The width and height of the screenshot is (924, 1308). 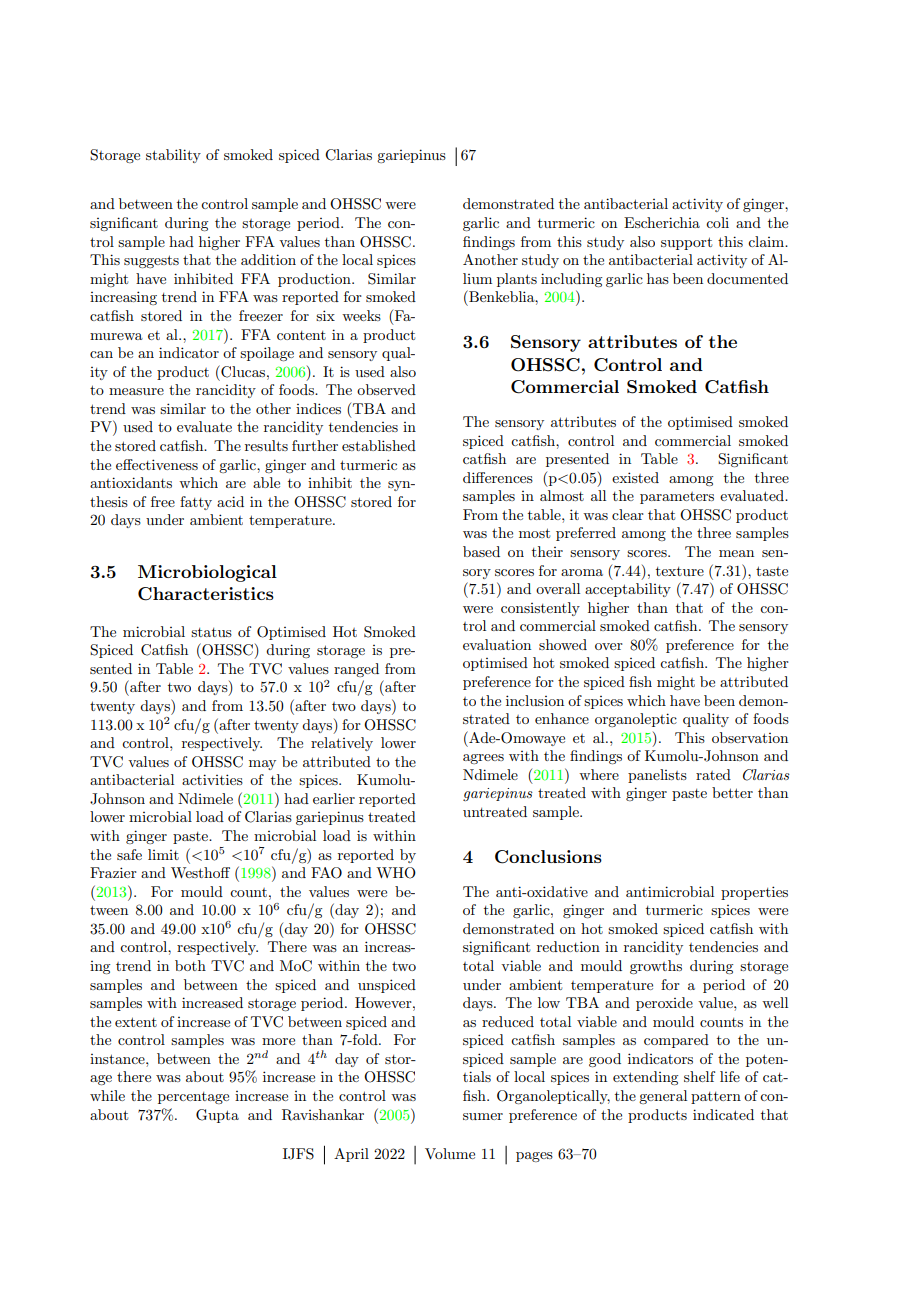 What do you see at coordinates (754, 893) in the screenshot?
I see `properties` at bounding box center [754, 893].
